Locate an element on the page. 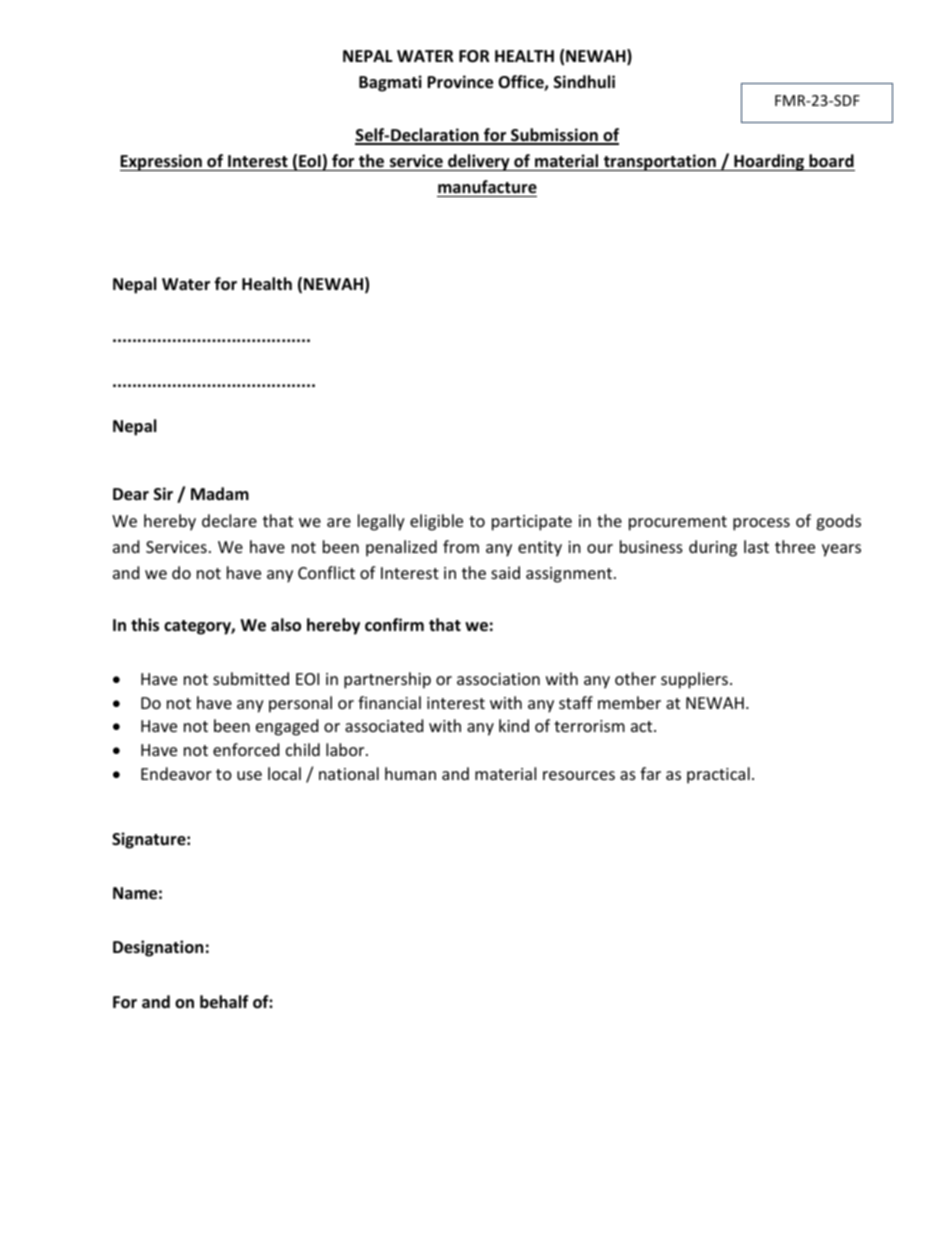 The image size is (952, 1233). Madam is located at coordinates (220, 493).
